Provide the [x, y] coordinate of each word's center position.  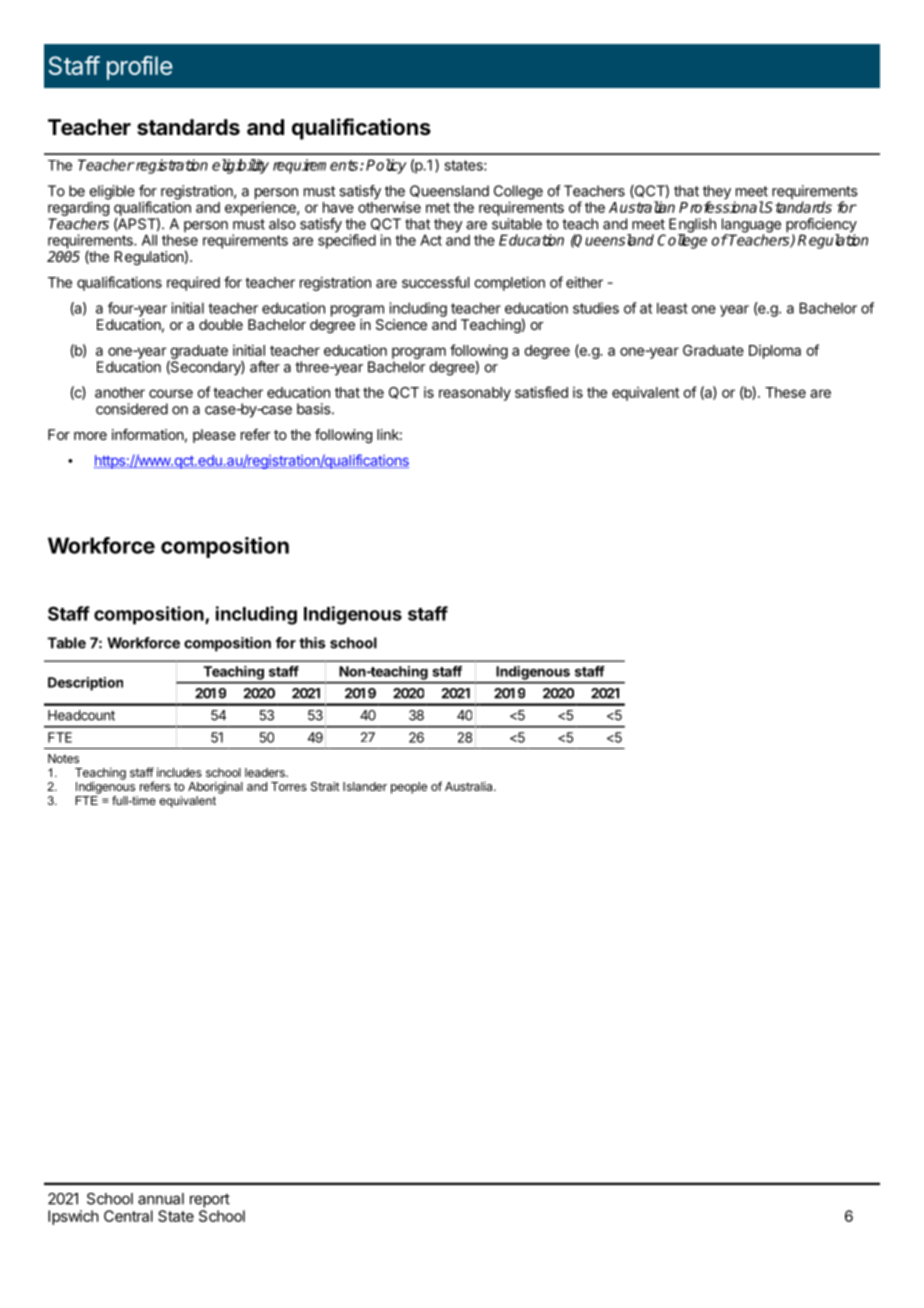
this [312, 643]
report [210, 1200]
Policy [386, 166]
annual [161, 1199]
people [409, 788]
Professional [721, 207]
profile [139, 68]
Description [85, 684]
